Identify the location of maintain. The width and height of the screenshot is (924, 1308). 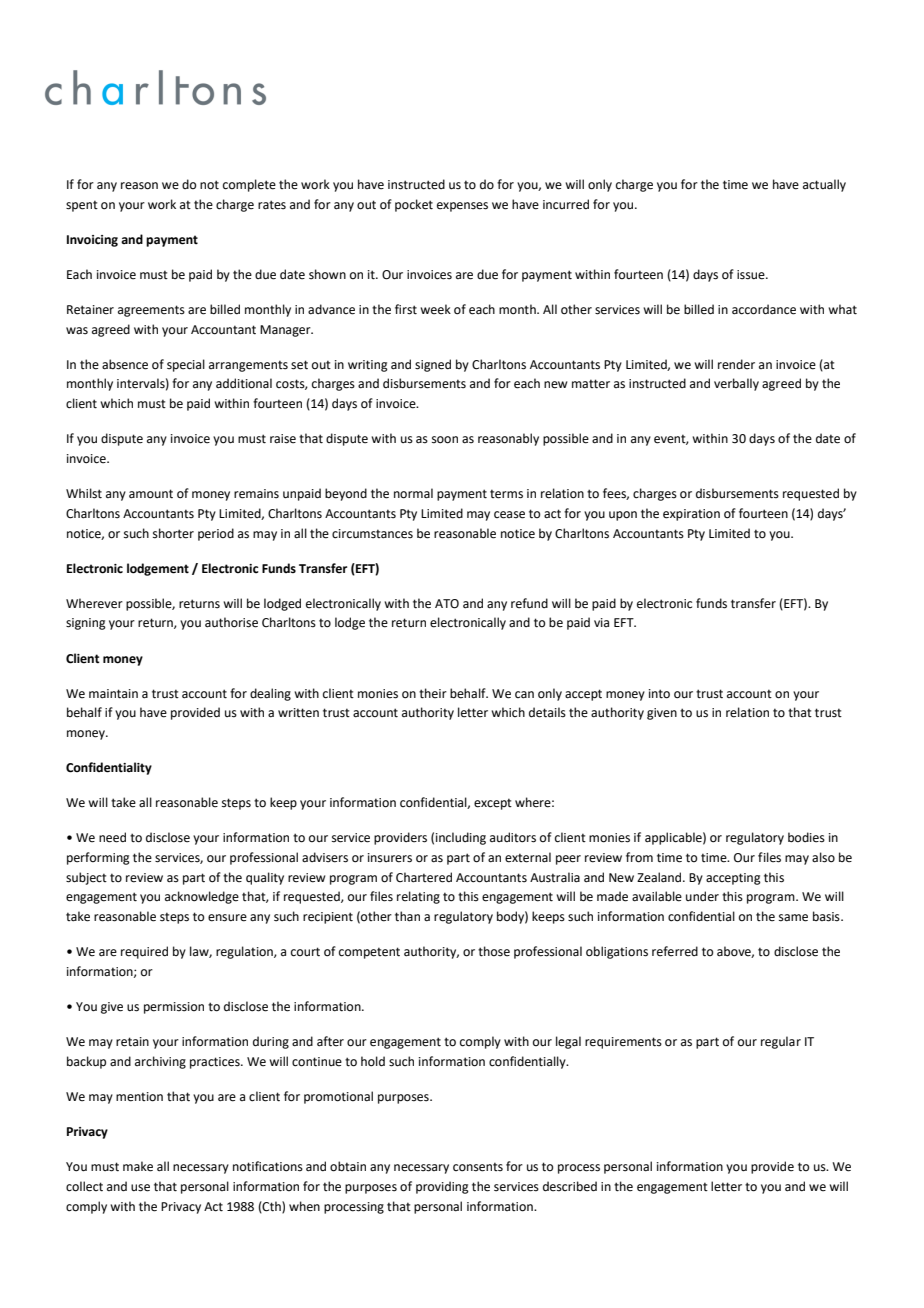
(113, 694).
